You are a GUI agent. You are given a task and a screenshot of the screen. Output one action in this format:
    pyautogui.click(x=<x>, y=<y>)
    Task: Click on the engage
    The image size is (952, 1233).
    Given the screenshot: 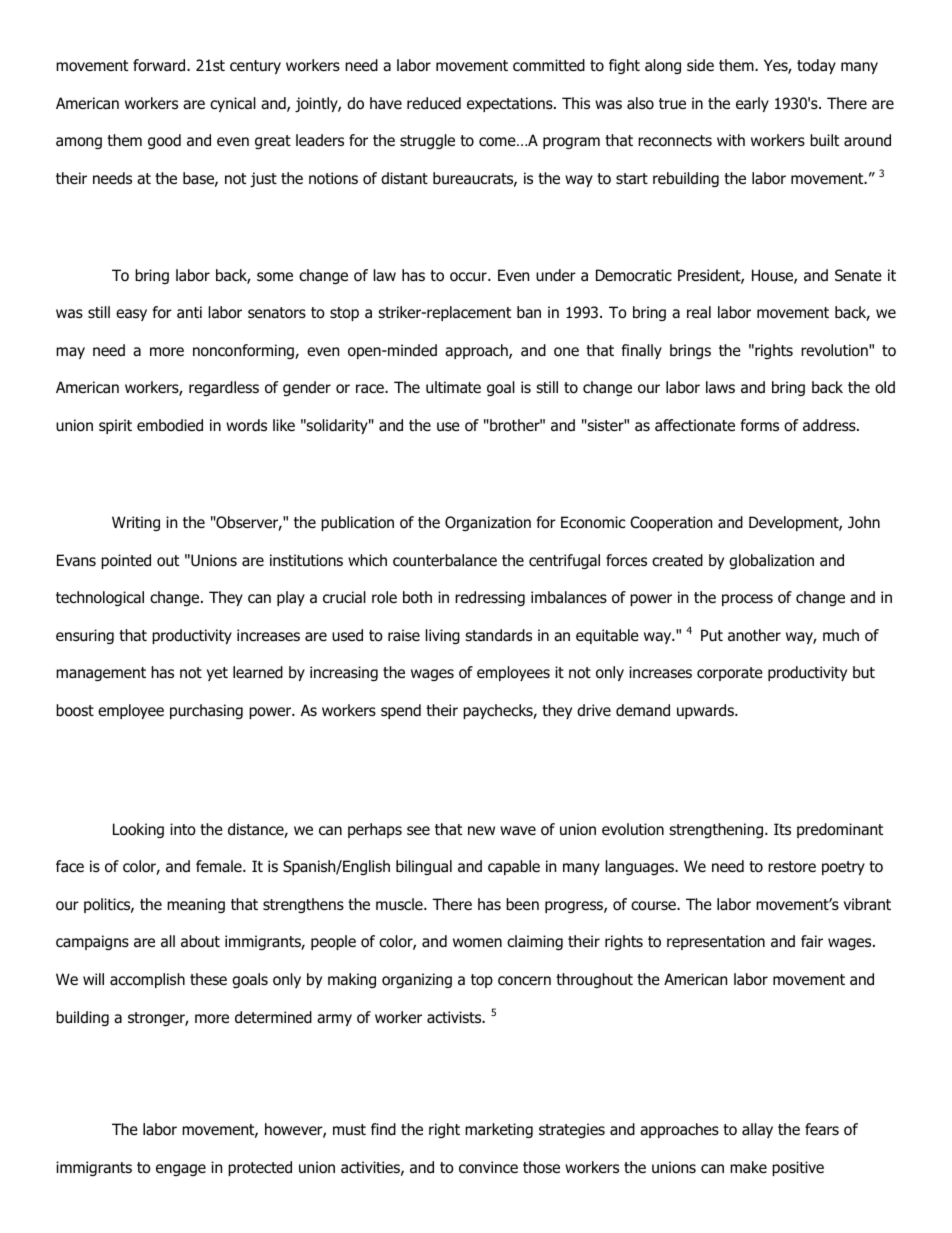 What is the action you would take?
    pyautogui.click(x=181, y=1170)
